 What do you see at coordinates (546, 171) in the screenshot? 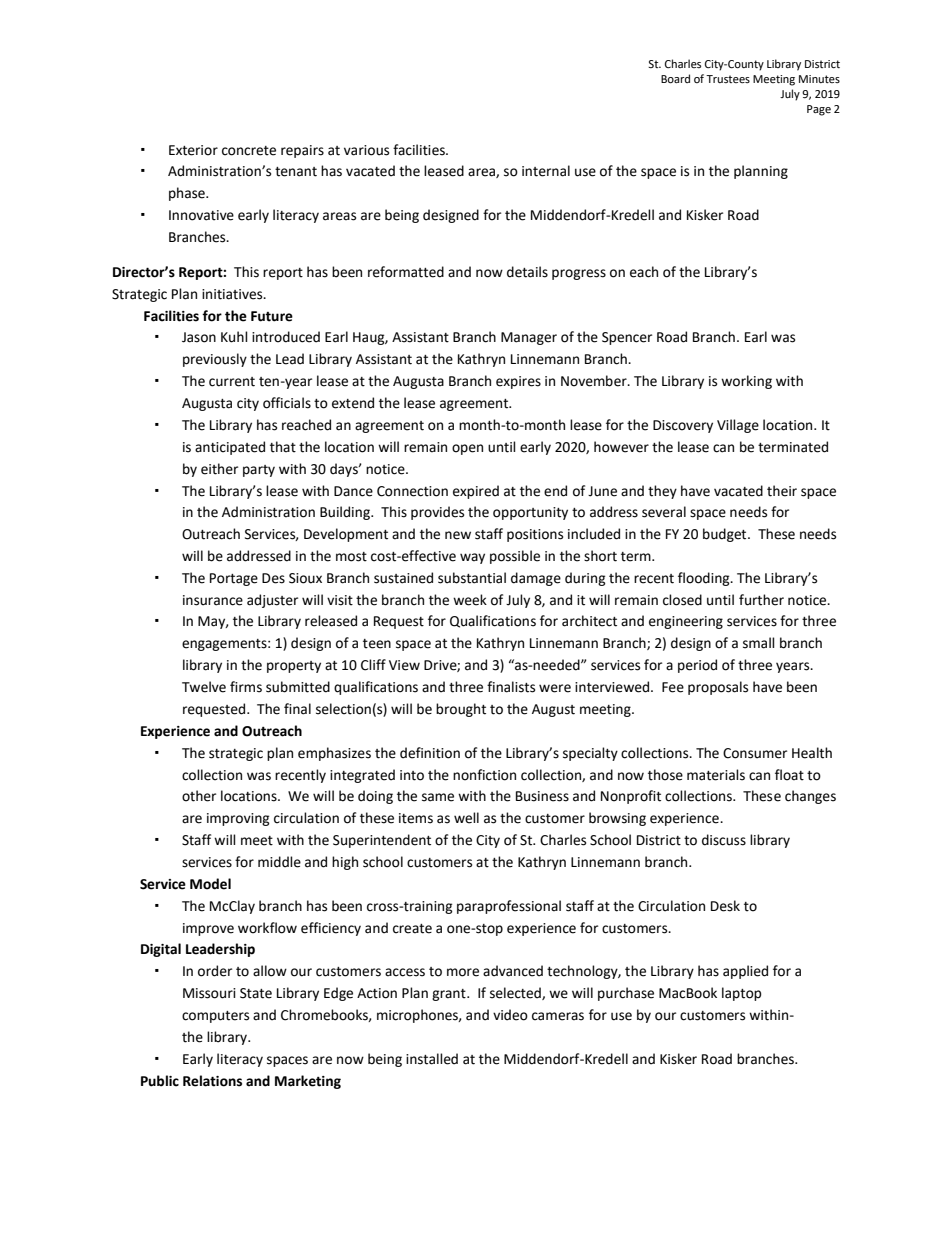
I see `internal` at bounding box center [546, 171].
